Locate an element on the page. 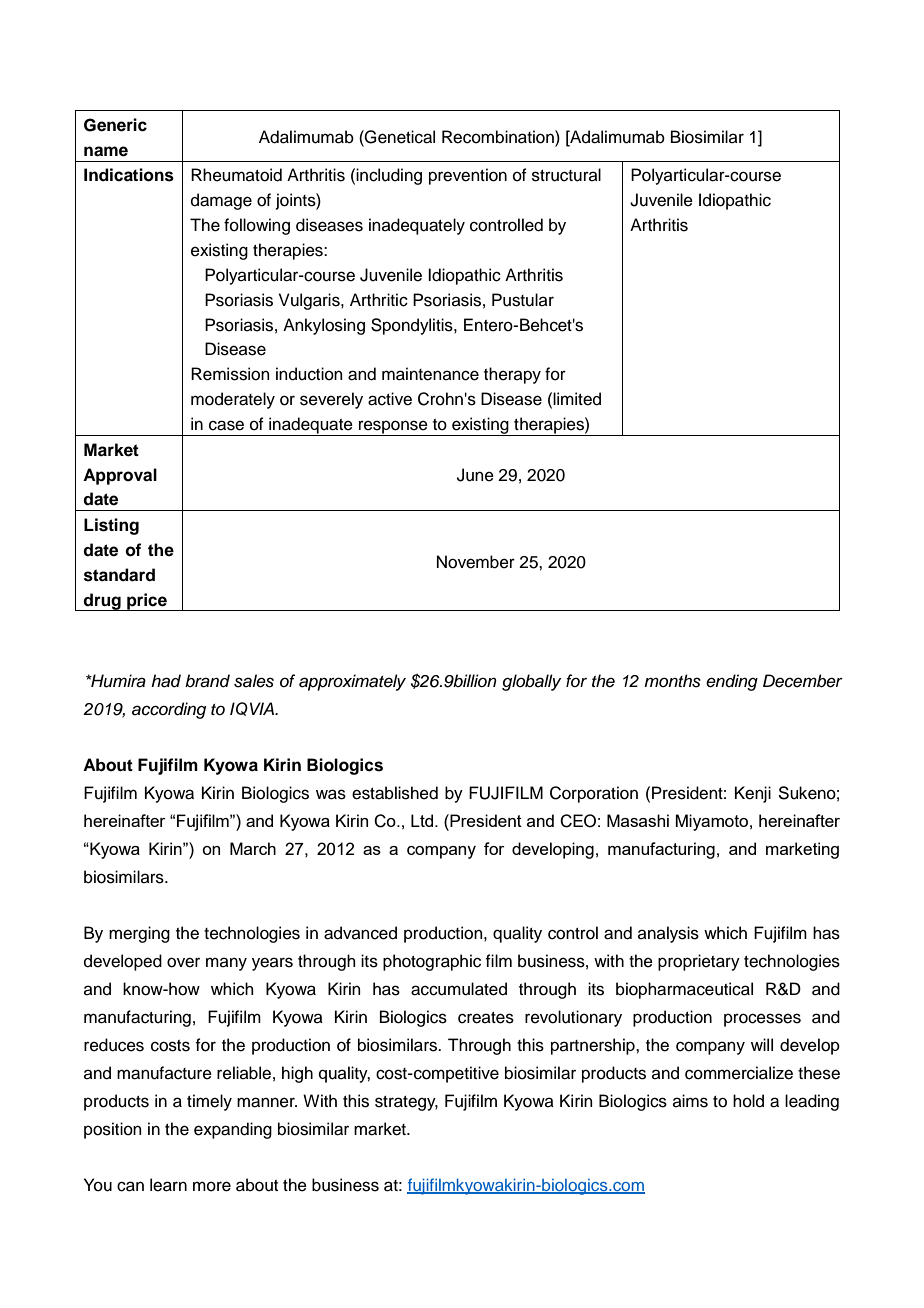 Image resolution: width=924 pixels, height=1308 pixels. Rheumatoid is located at coordinates (236, 175).
